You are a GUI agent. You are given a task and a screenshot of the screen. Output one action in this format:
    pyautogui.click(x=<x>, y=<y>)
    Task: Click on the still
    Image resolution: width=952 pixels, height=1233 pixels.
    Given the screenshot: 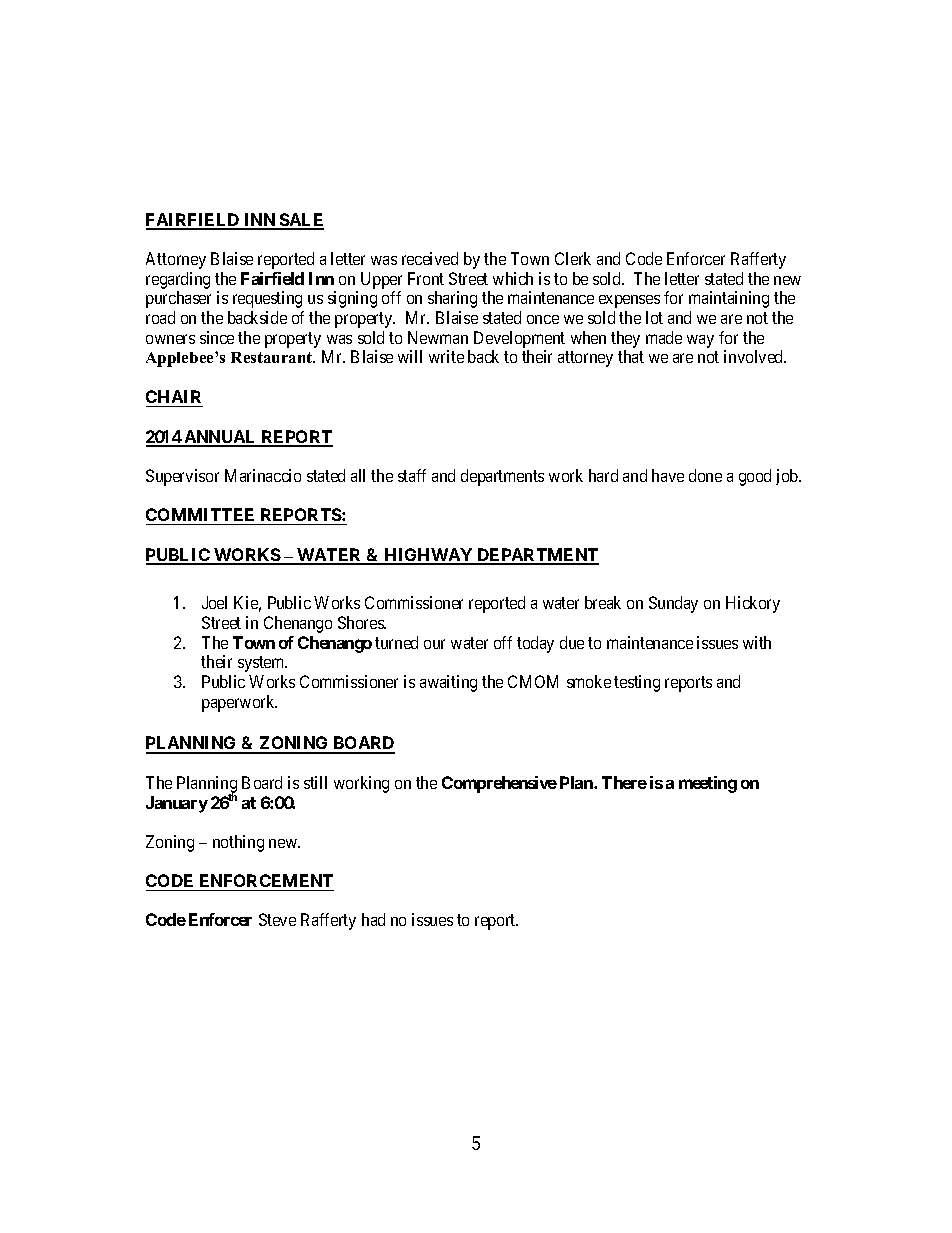 What is the action you would take?
    pyautogui.click(x=315, y=782)
